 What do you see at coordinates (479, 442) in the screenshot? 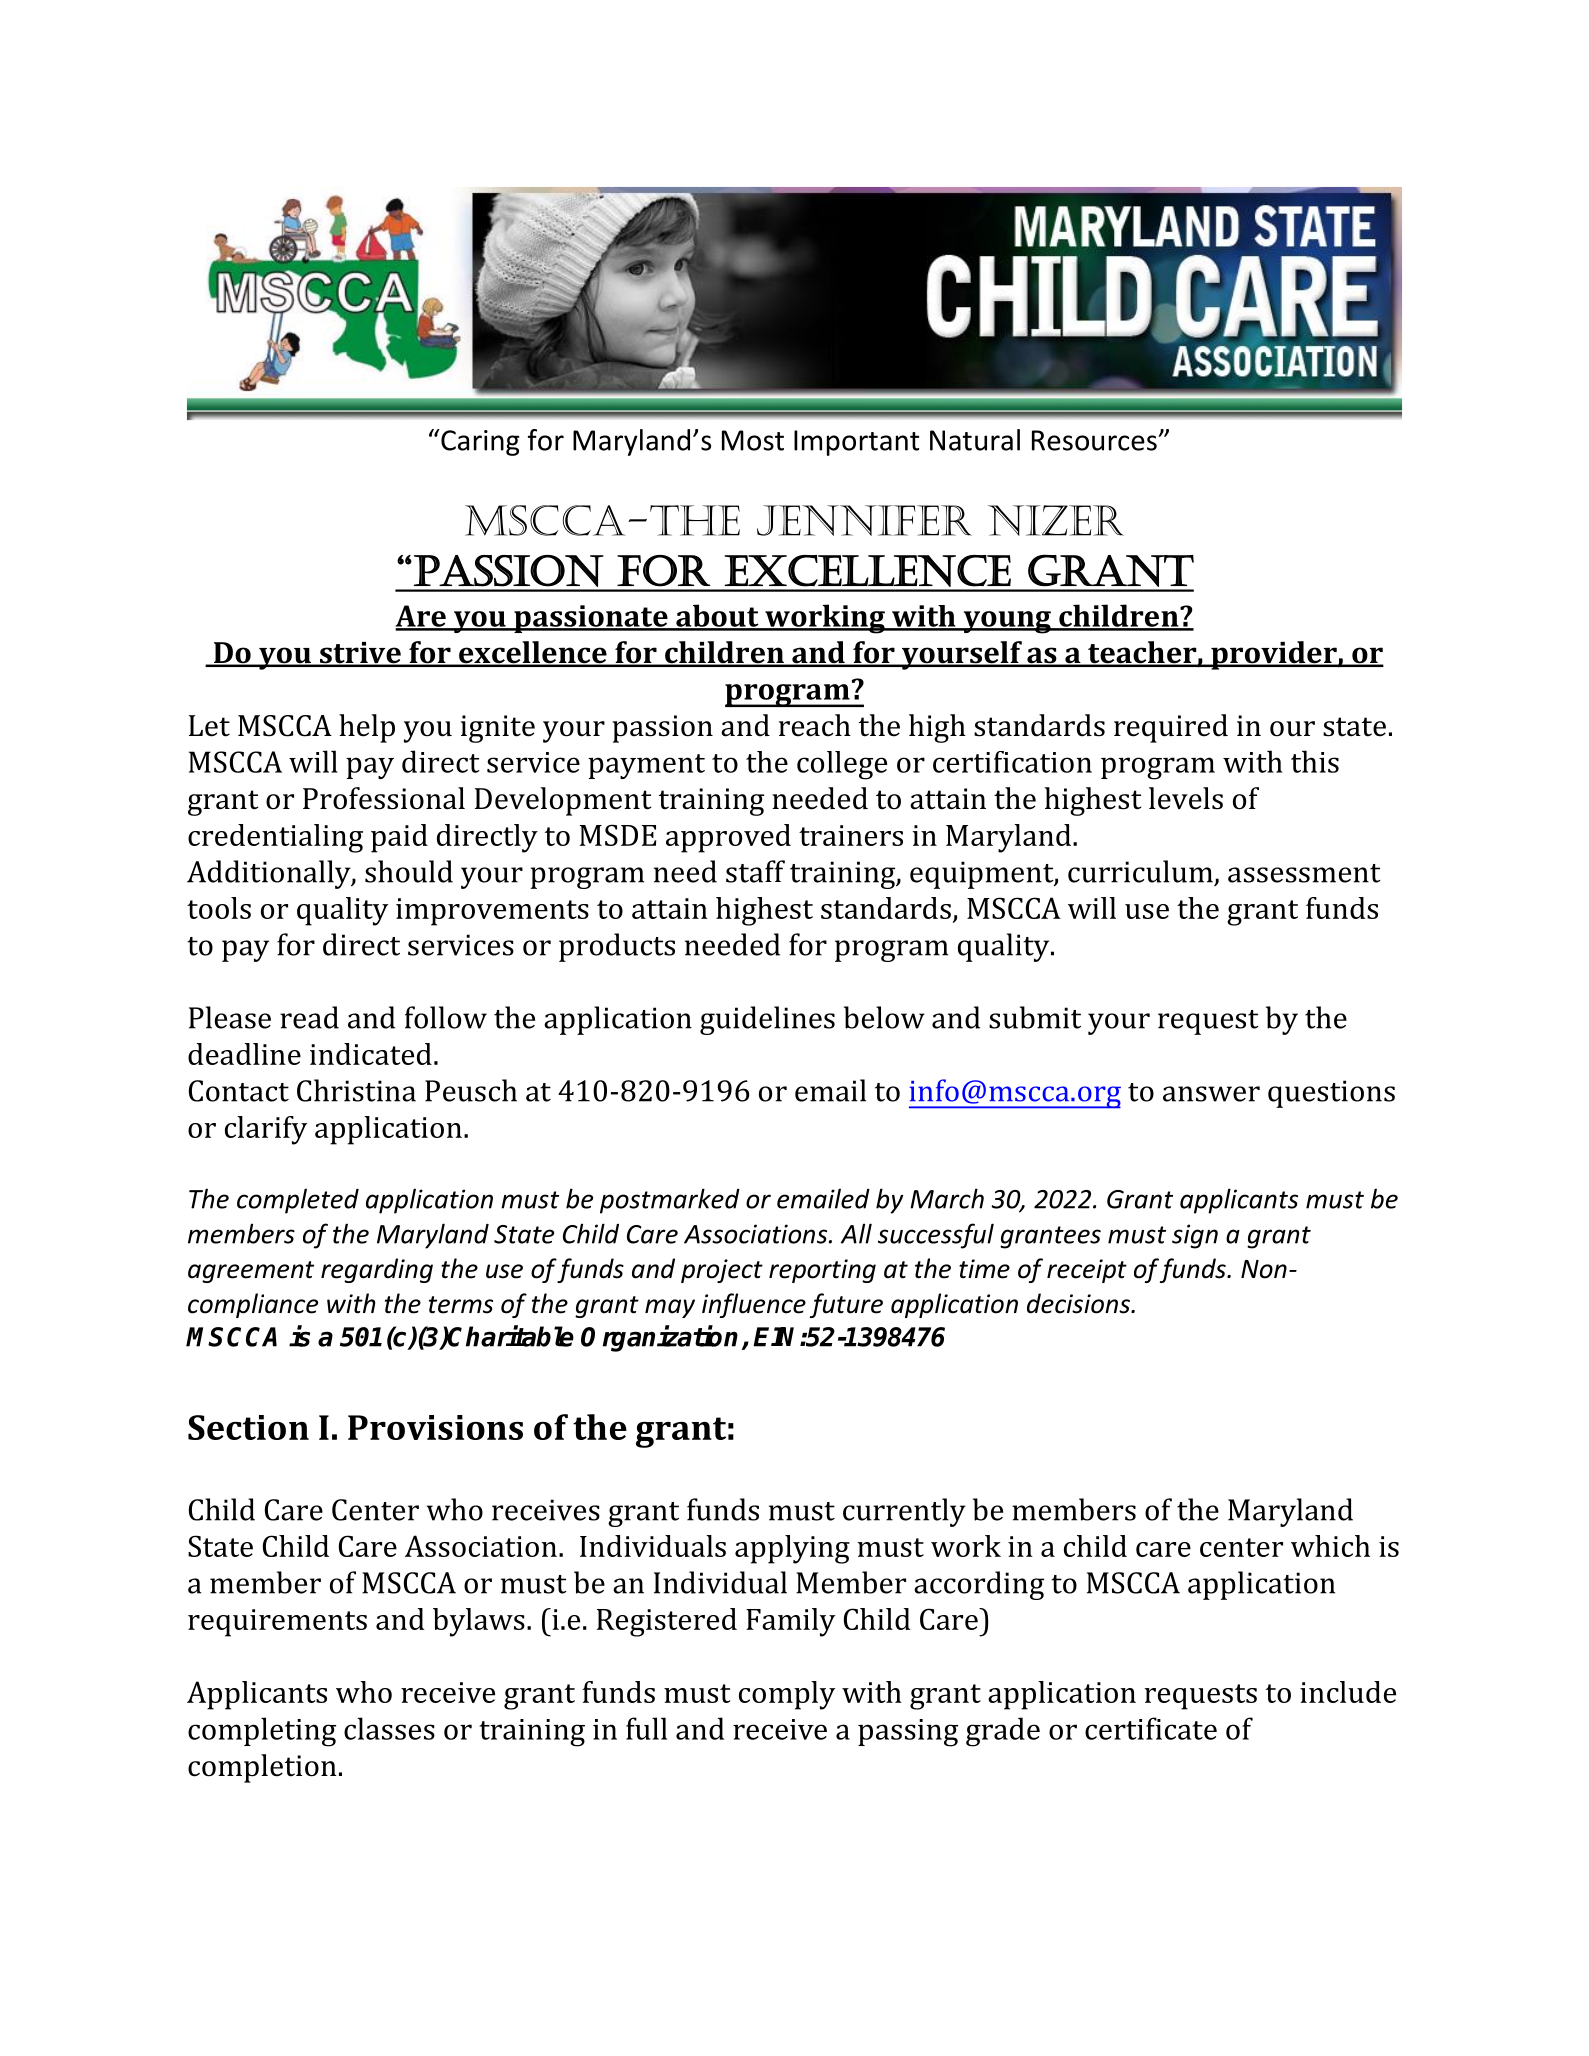
I see `Caring` at bounding box center [479, 442].
